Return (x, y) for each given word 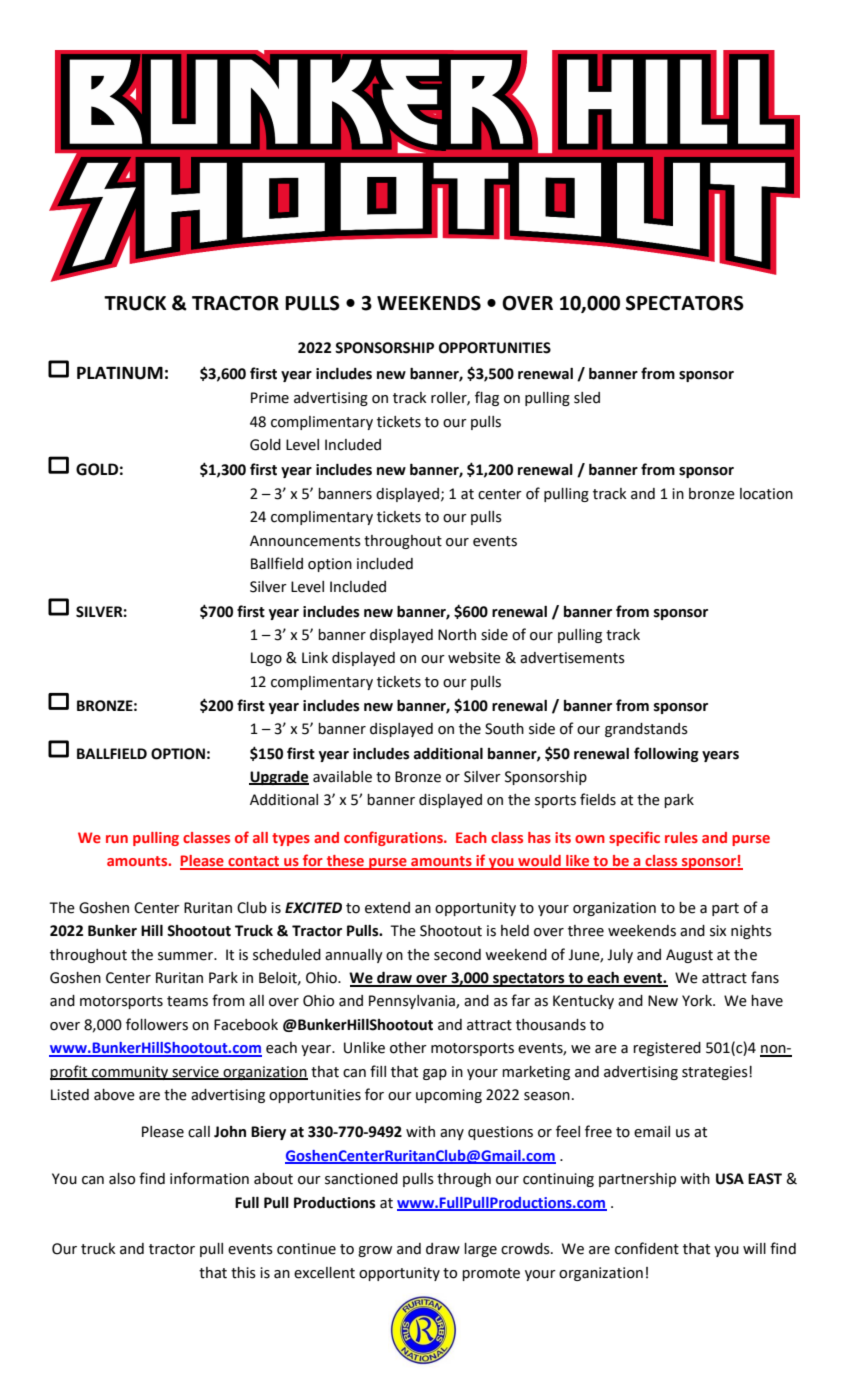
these (345, 862)
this (243, 1273)
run (117, 839)
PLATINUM (120, 373)
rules (681, 837)
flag (487, 398)
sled (587, 398)
